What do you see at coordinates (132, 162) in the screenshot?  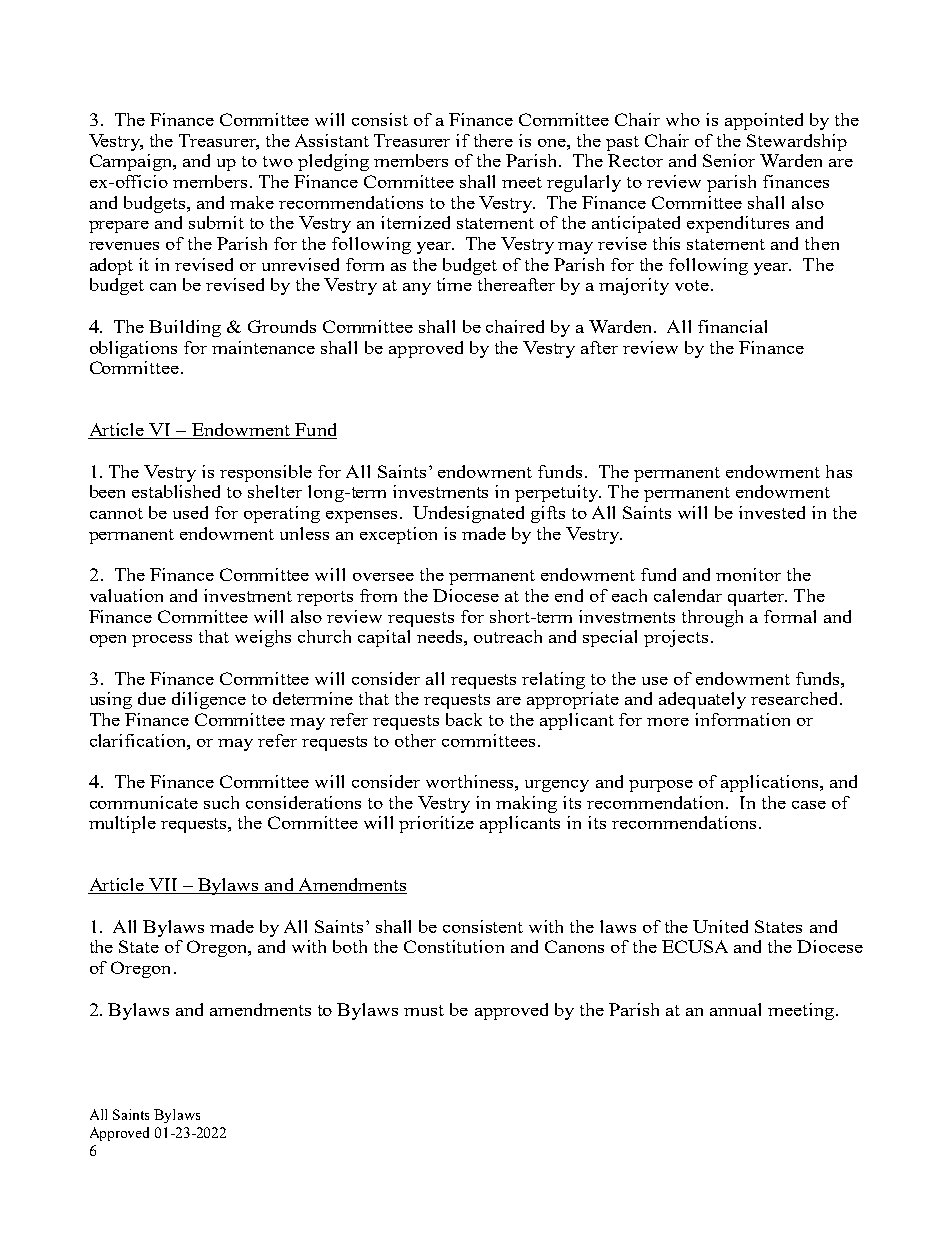 I see `Campaign` at bounding box center [132, 162].
